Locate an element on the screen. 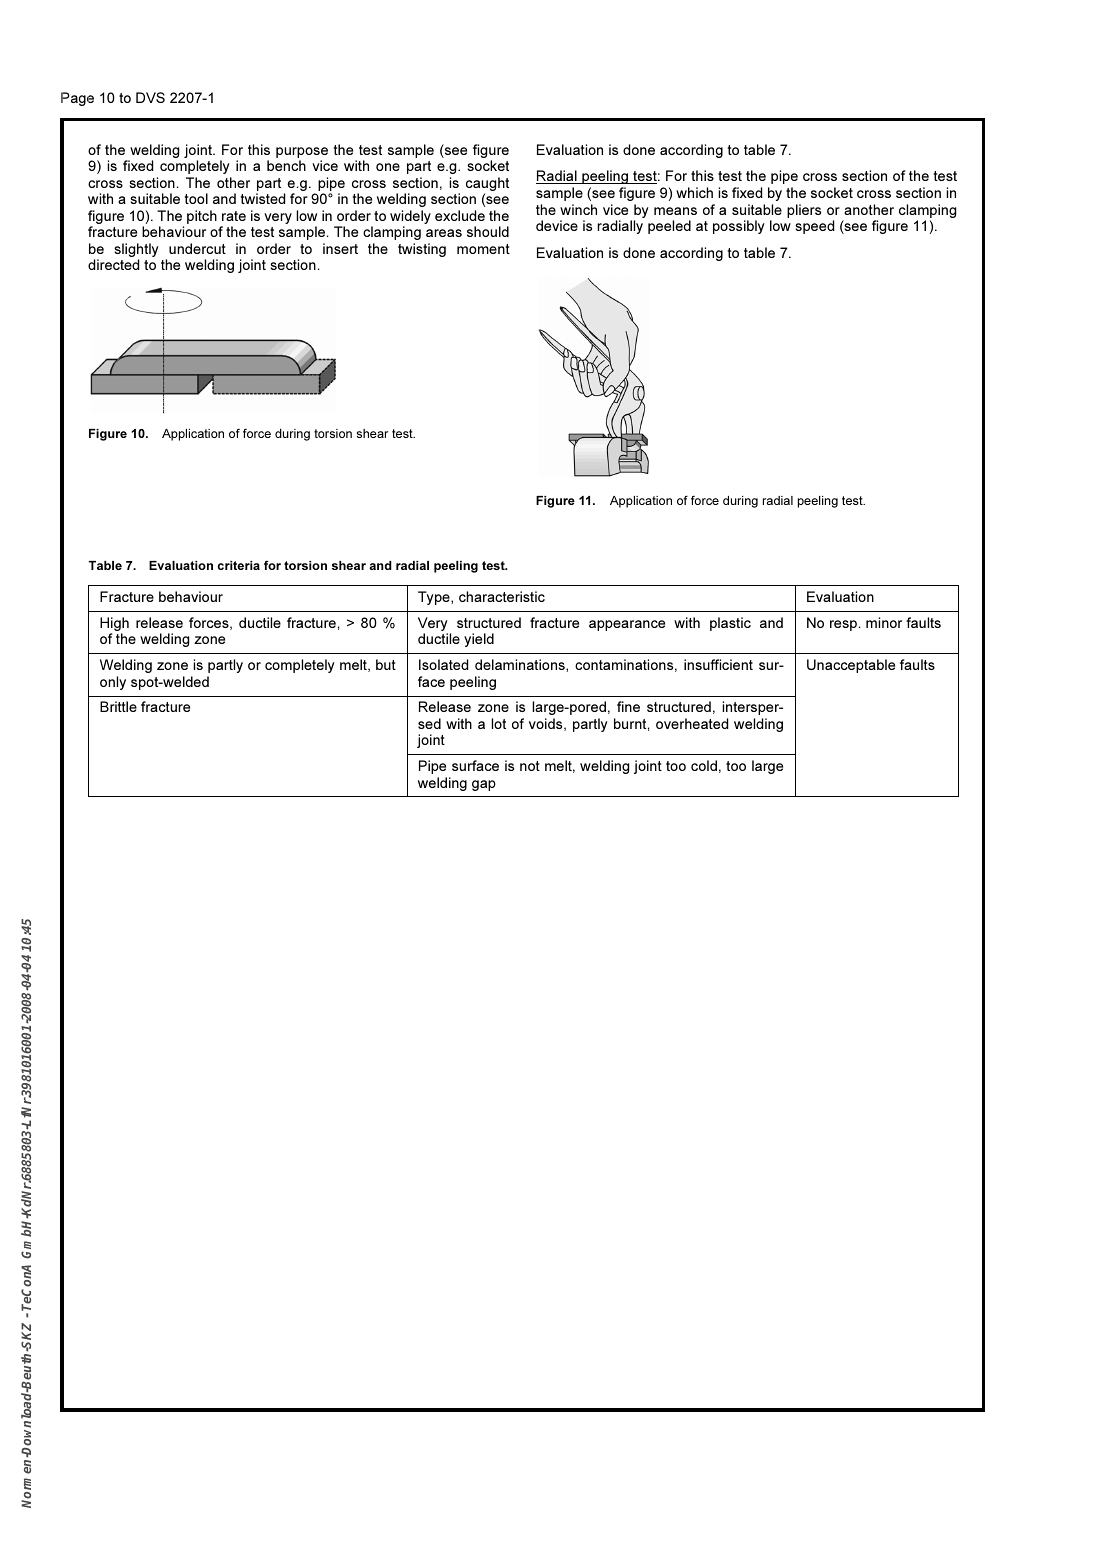 Image resolution: width=1093 pixels, height=1545 pixels. plastic is located at coordinates (730, 624).
